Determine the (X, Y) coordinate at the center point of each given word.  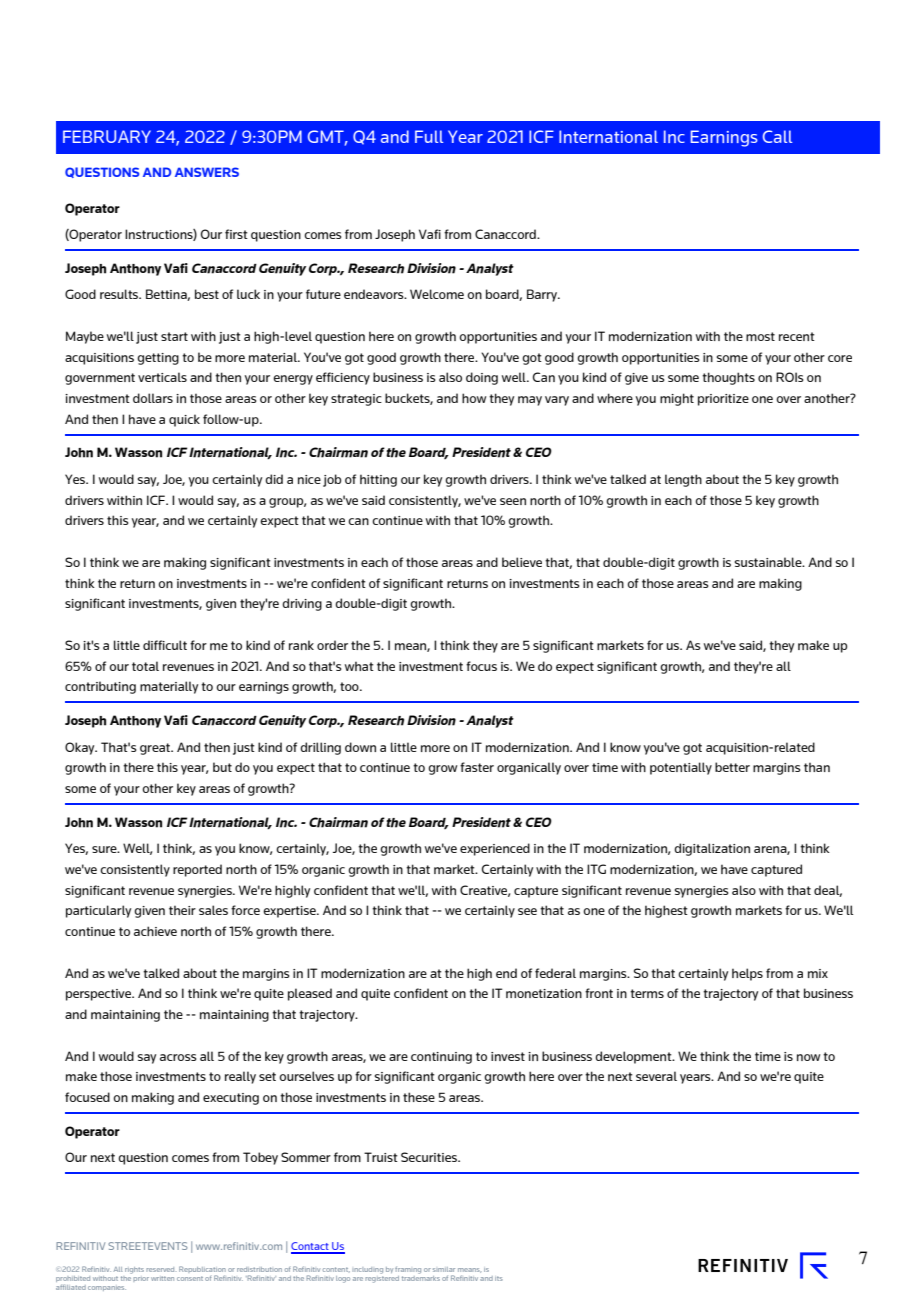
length (683, 480)
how (474, 398)
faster (477, 767)
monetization (544, 993)
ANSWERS (207, 172)
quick (184, 420)
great (156, 749)
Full (429, 136)
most (760, 336)
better (732, 767)
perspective (99, 995)
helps (747, 974)
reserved (160, 1269)
